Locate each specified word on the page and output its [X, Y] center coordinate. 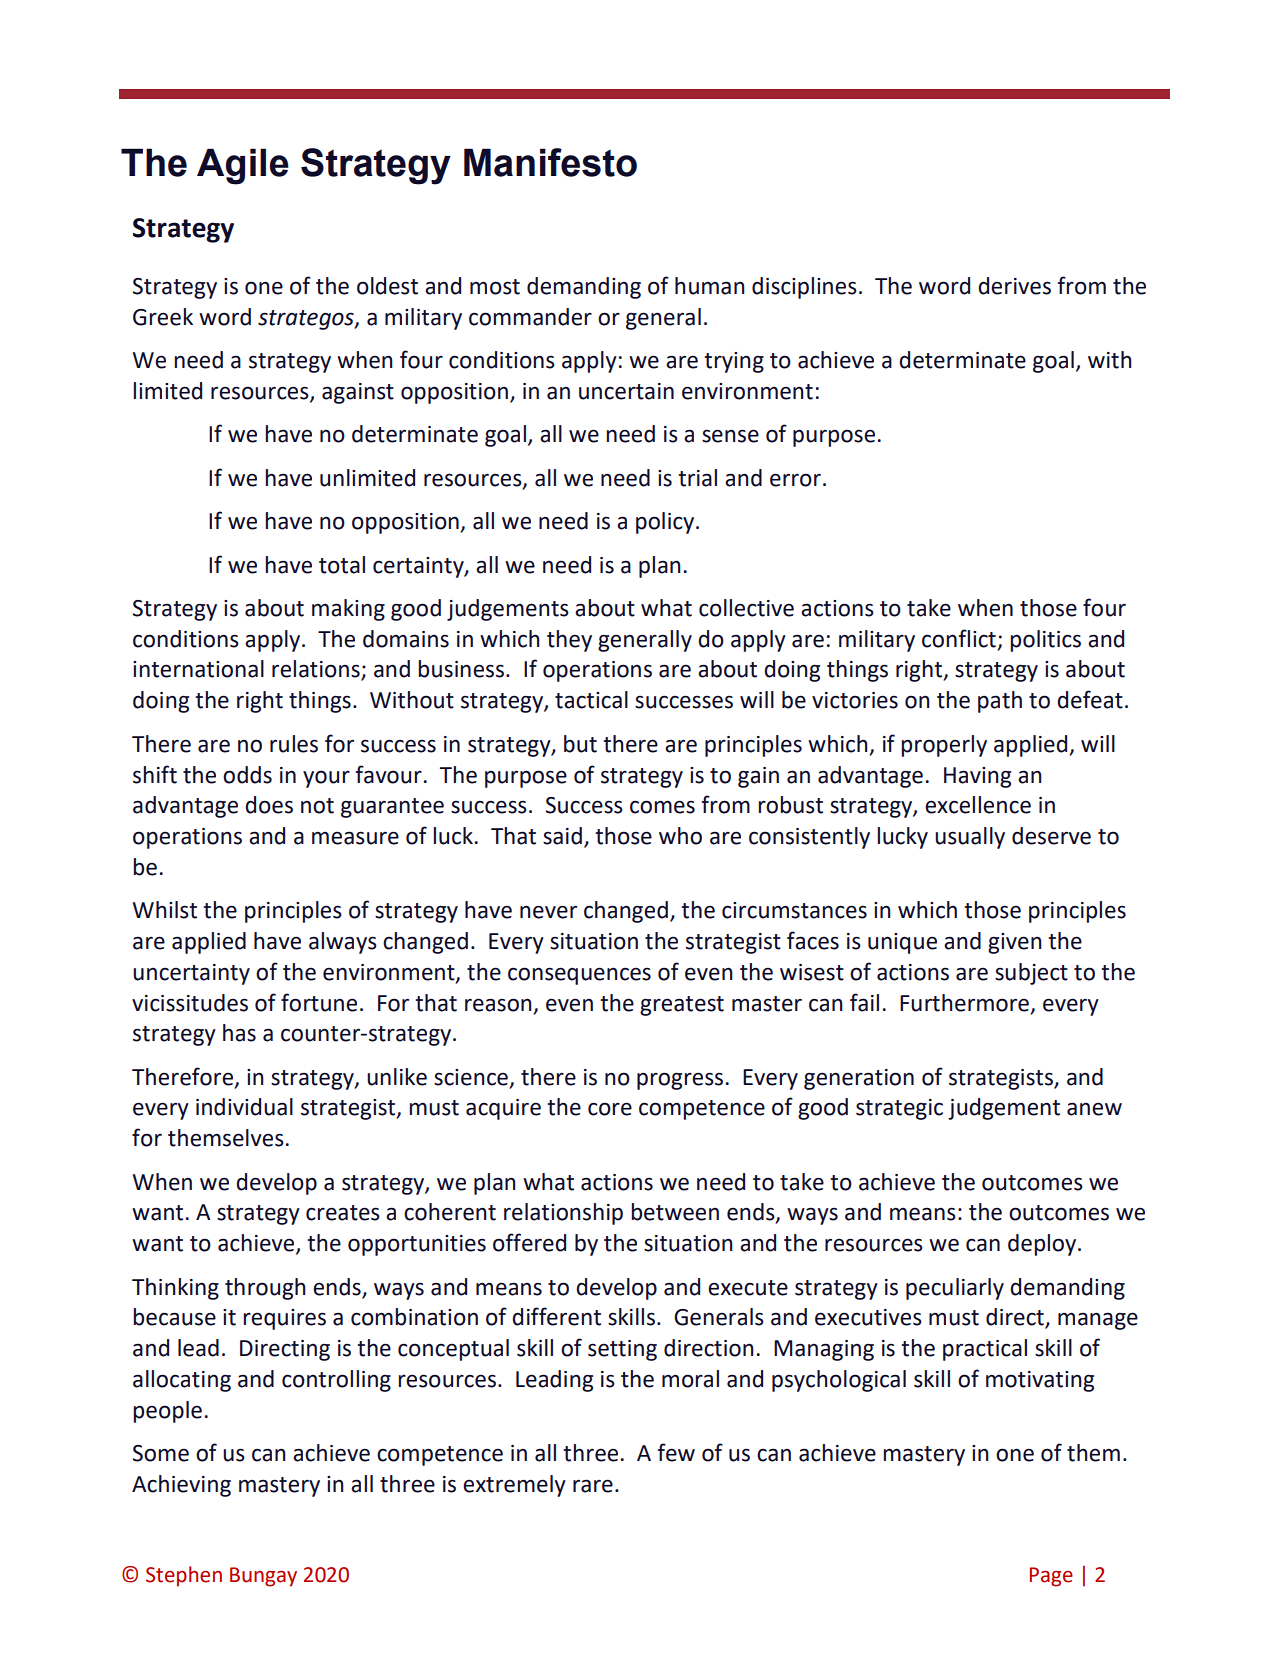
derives [1014, 286]
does [269, 805]
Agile [243, 166]
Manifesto [550, 162]
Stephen [184, 1576]
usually [970, 838]
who [680, 836]
